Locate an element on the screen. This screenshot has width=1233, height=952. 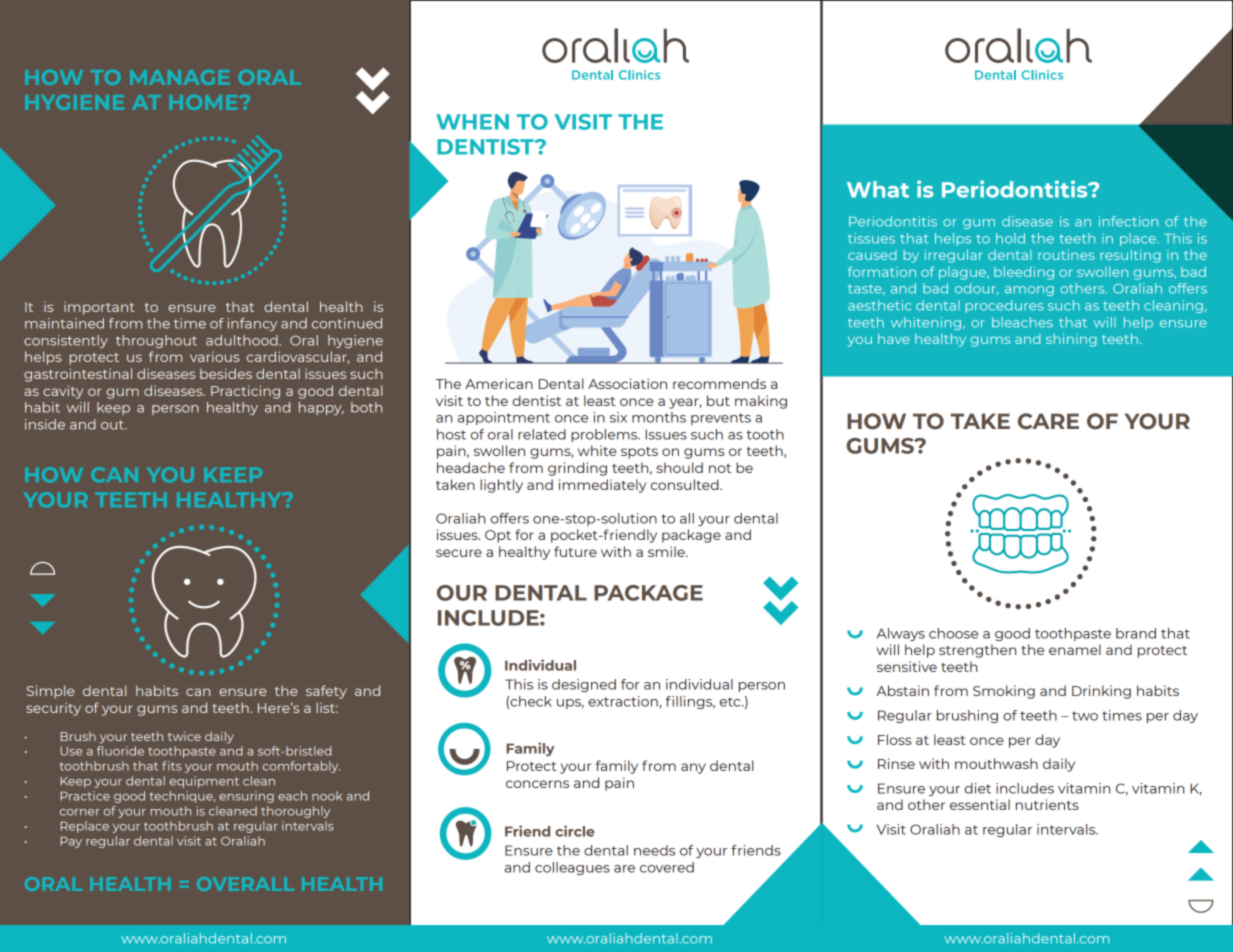
HOME is located at coordinates (205, 102).
